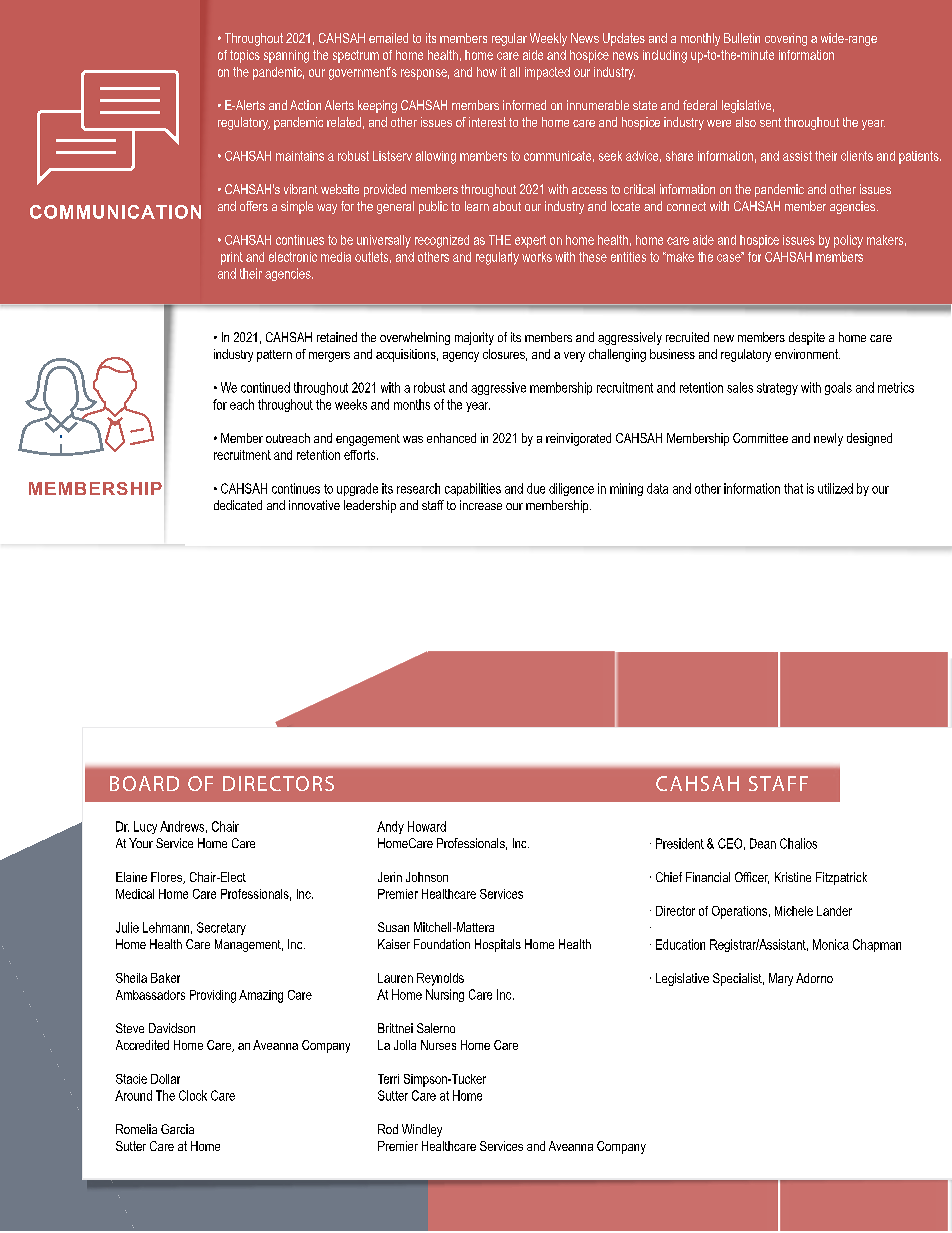  I want to click on Amazing, so click(261, 996).
